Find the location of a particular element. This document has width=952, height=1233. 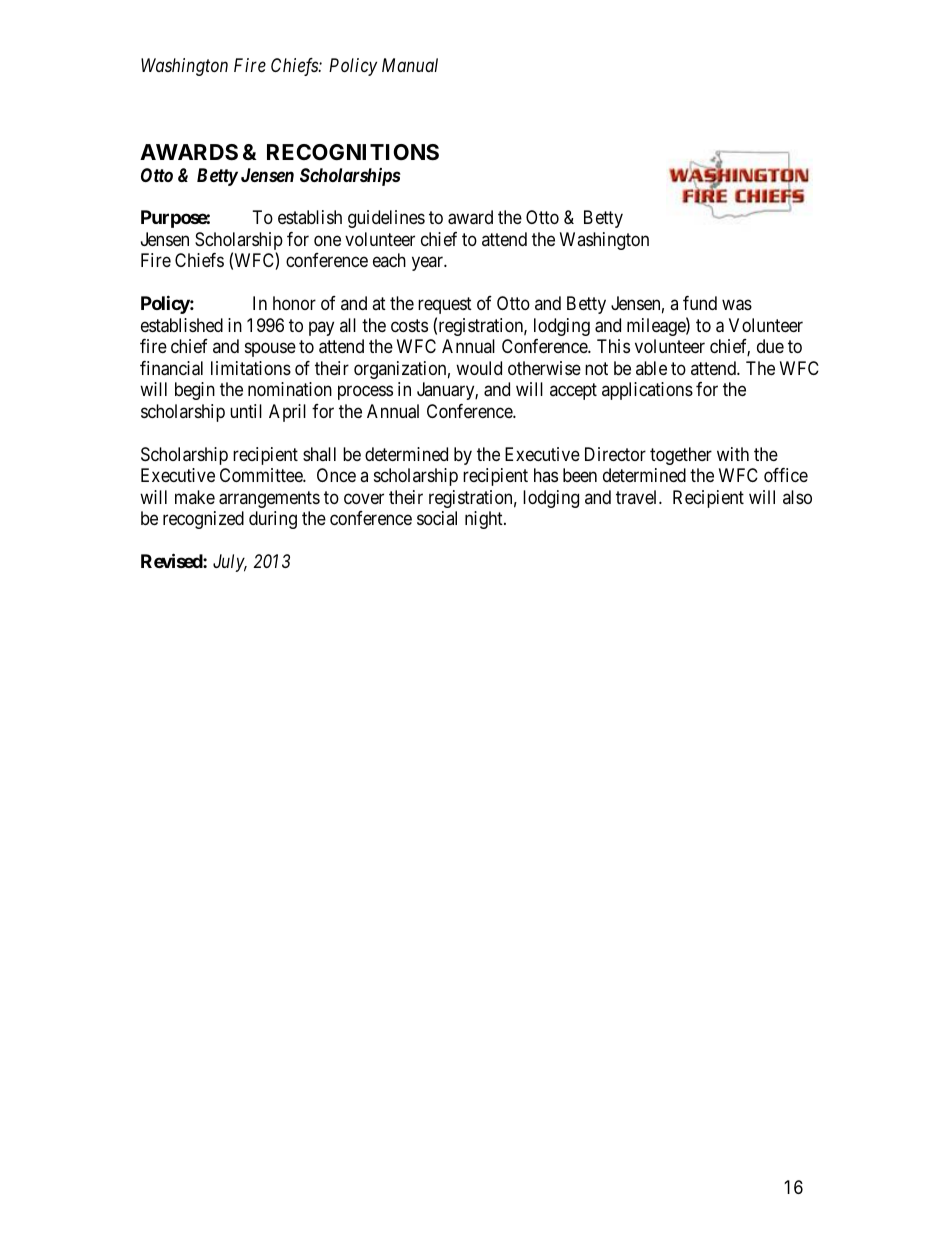

night is located at coordinates (485, 520).
